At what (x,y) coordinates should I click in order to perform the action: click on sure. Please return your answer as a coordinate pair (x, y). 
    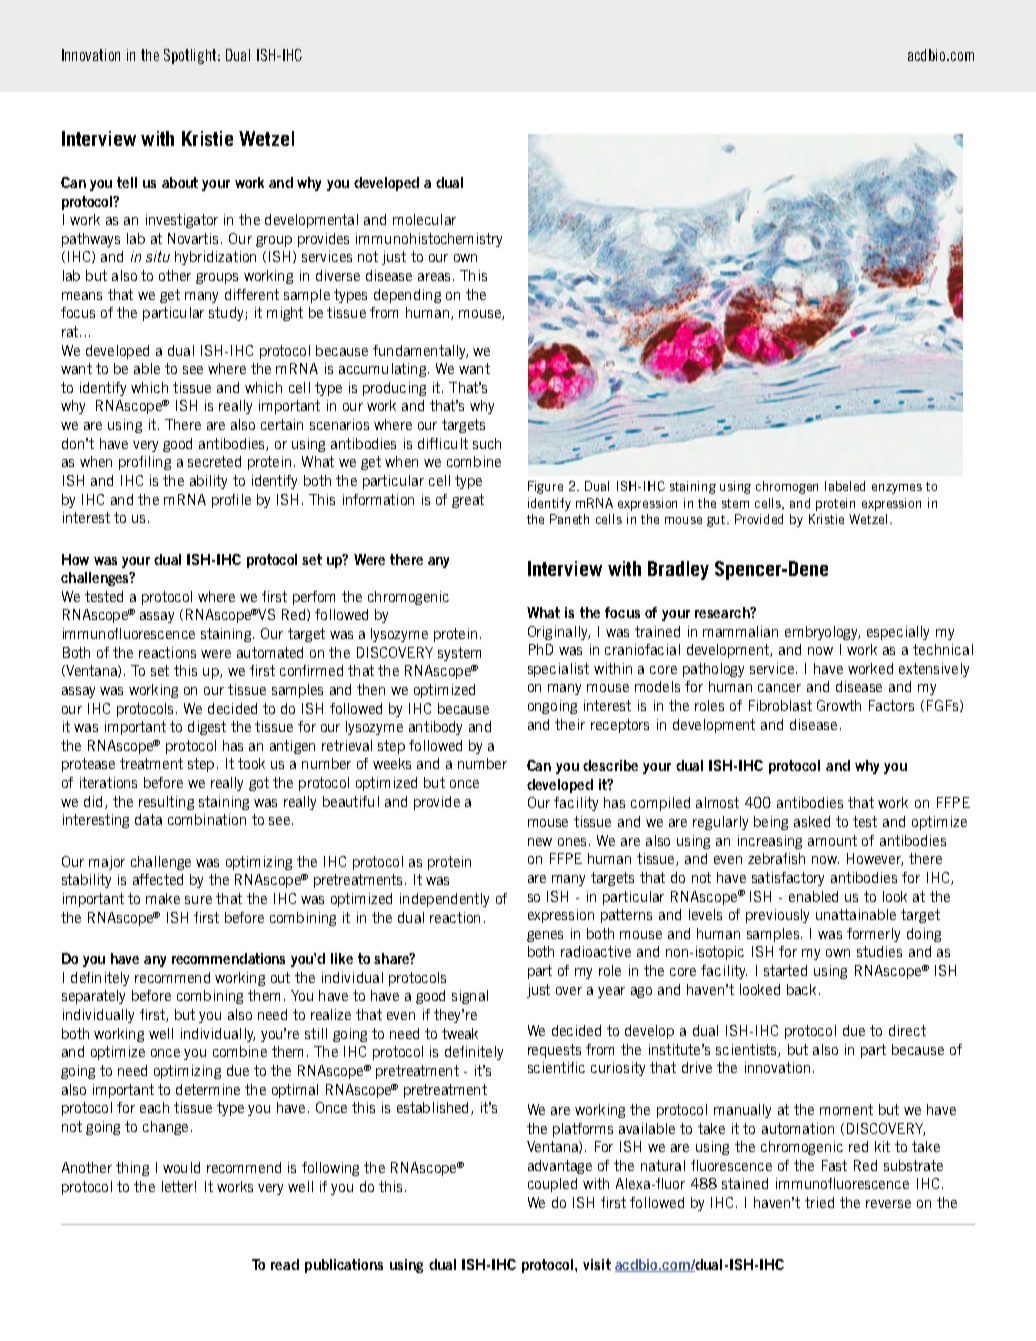
    Looking at the image, I should click on (198, 900).
